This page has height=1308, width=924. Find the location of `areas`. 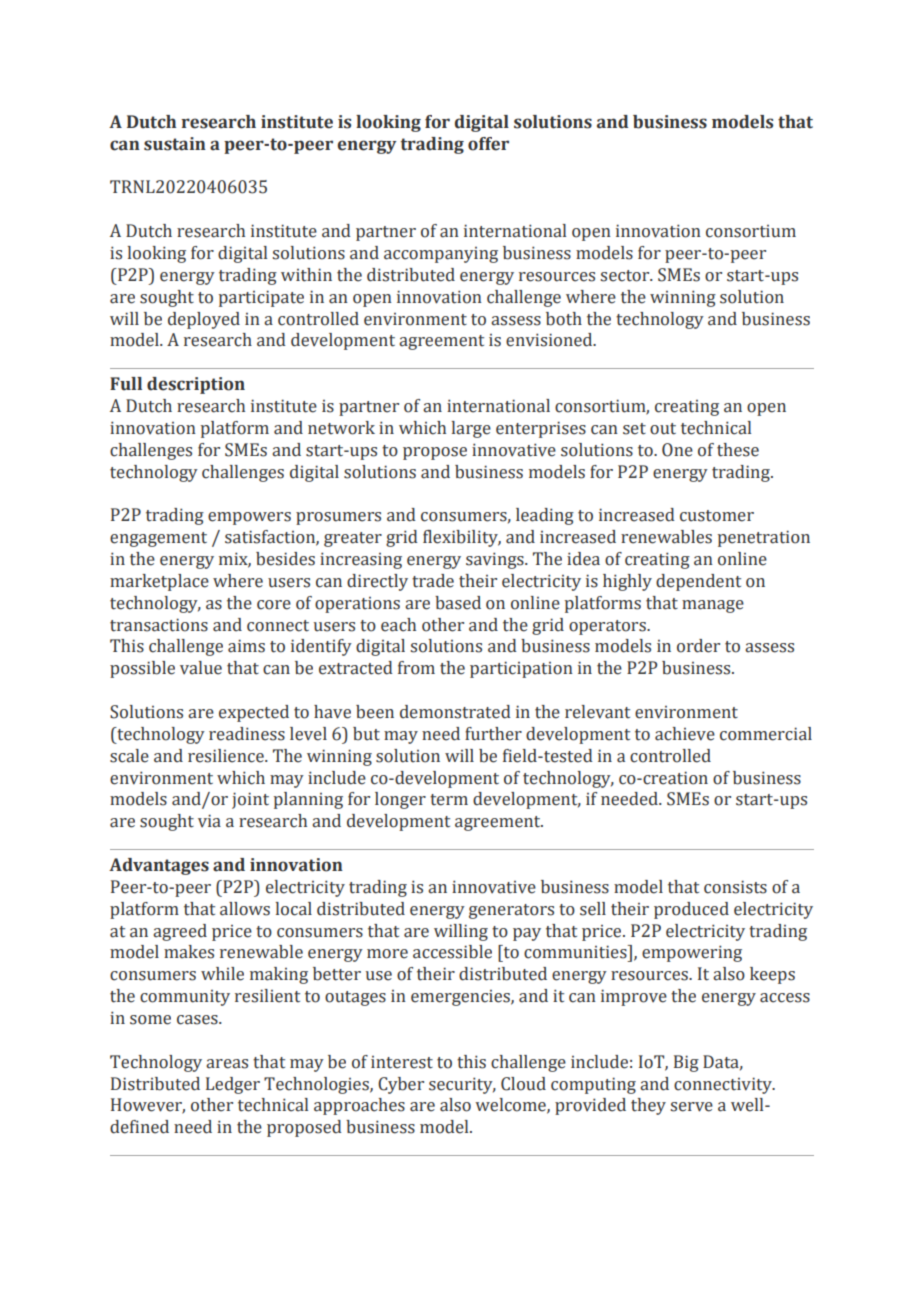

areas is located at coordinates (227, 1064).
